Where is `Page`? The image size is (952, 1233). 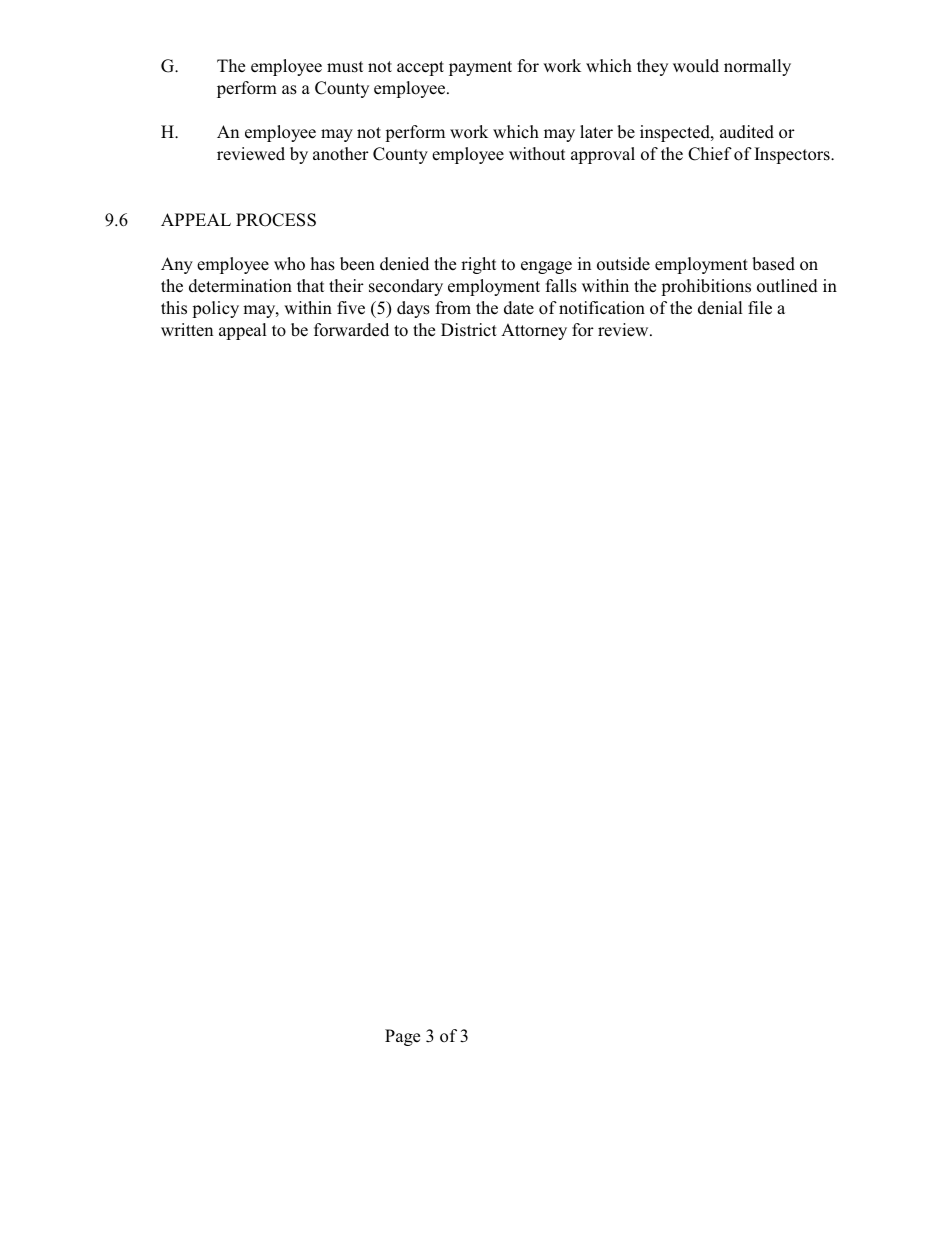
Page is located at coordinates (402, 1037).
